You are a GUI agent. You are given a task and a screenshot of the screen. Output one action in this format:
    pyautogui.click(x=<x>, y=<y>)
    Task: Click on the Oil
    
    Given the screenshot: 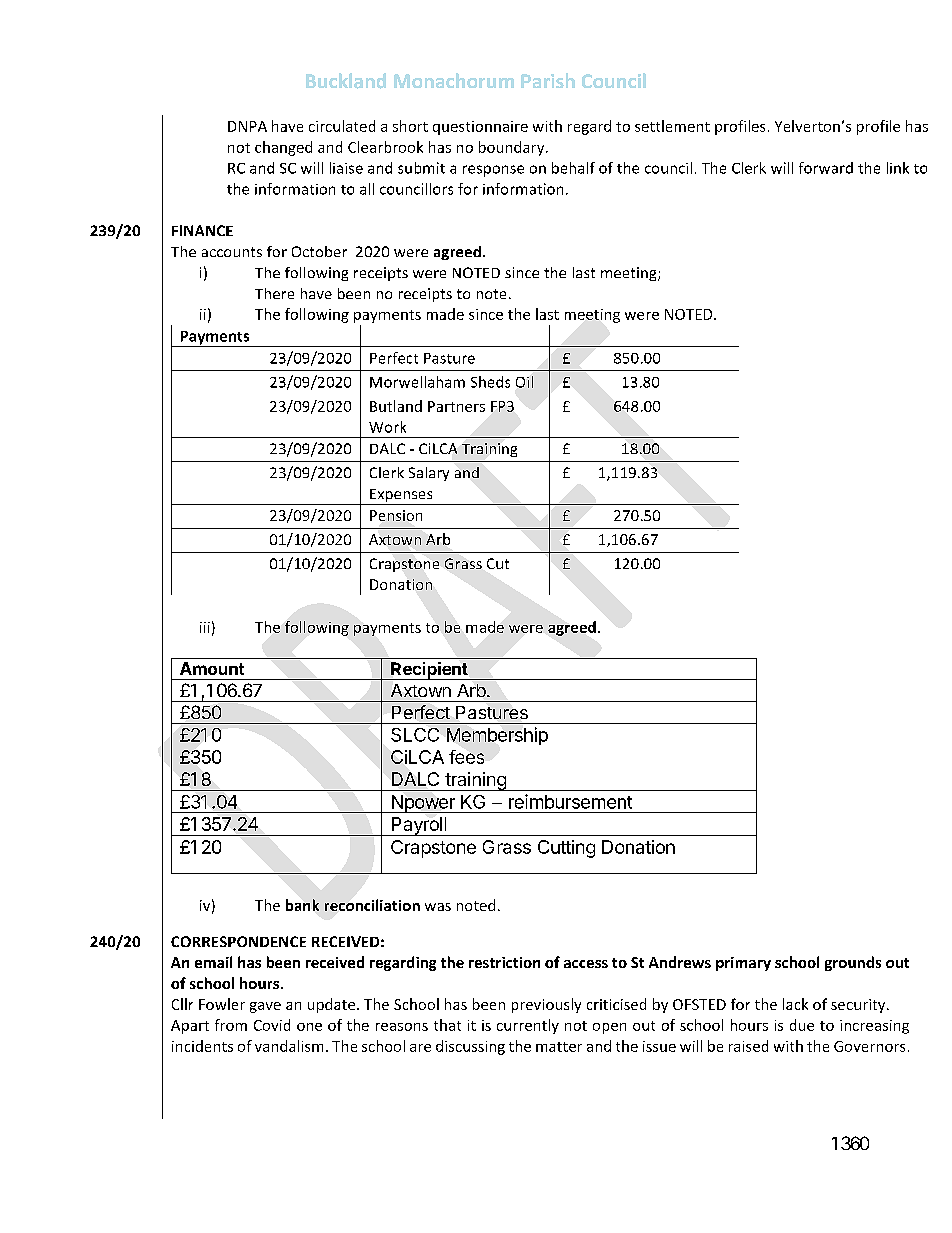 What is the action you would take?
    pyautogui.click(x=524, y=382)
